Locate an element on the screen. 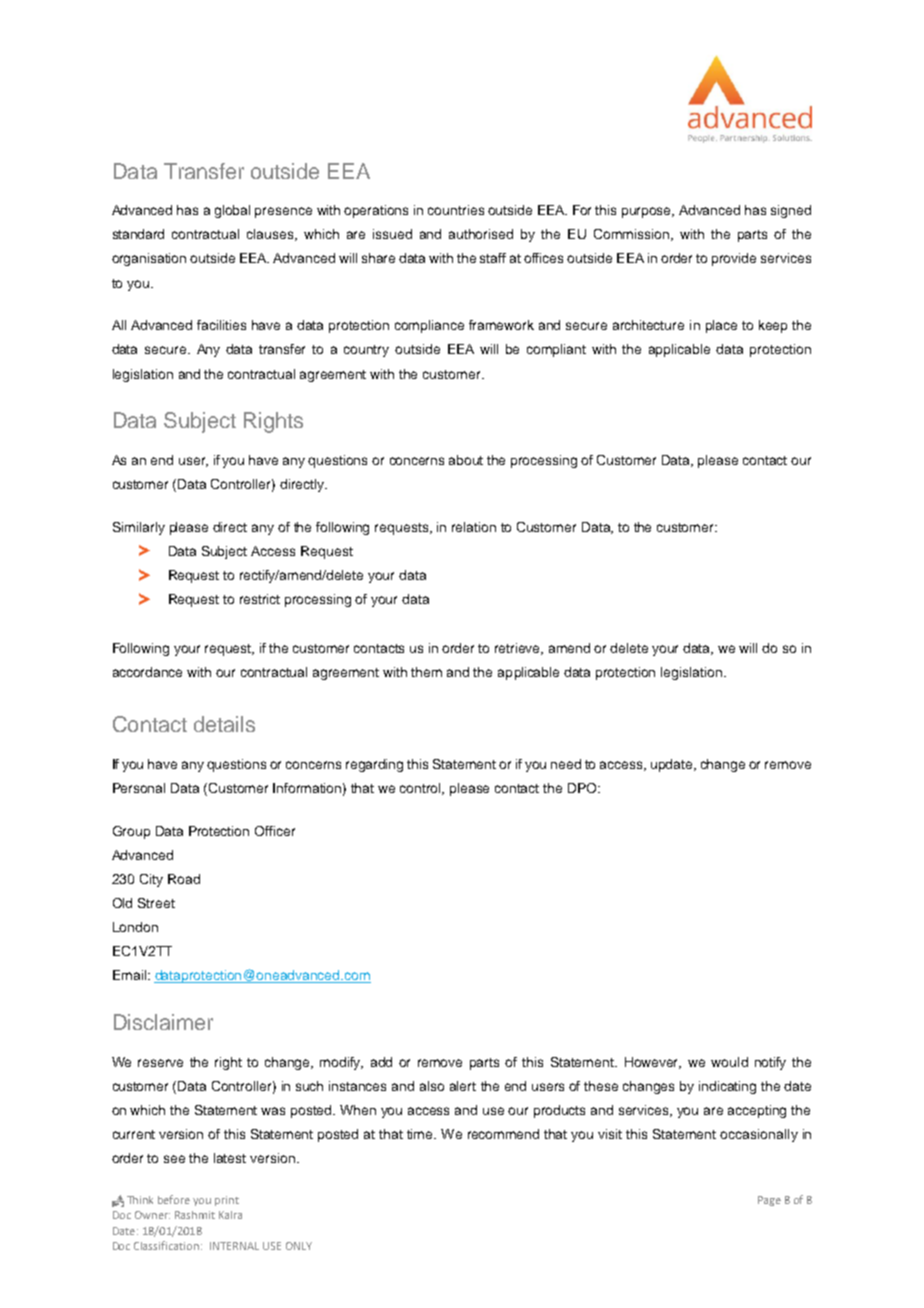  Page is located at coordinates (769, 1201).
